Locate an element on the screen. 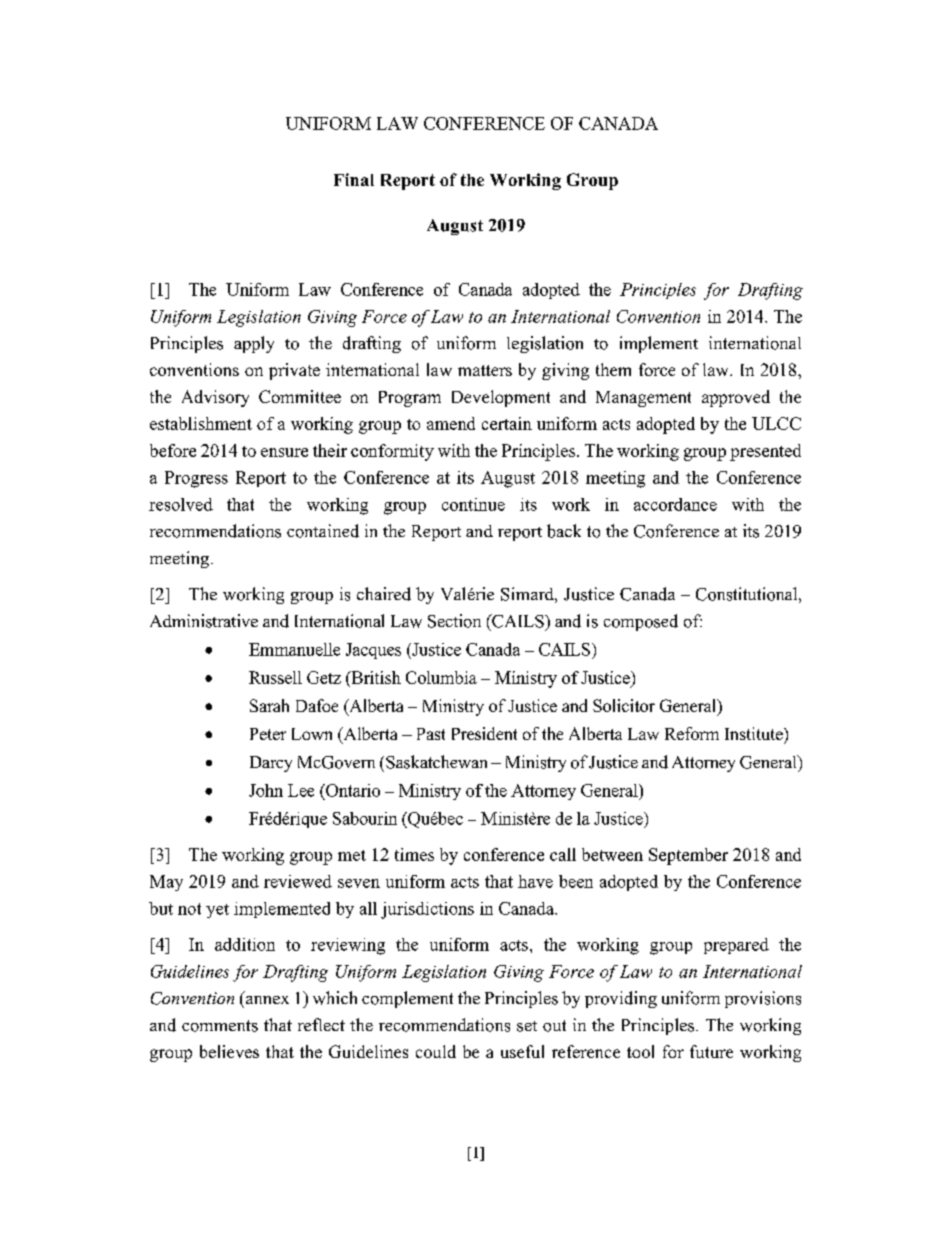 The image size is (952, 1233). Darcy is located at coordinates (271, 764).
